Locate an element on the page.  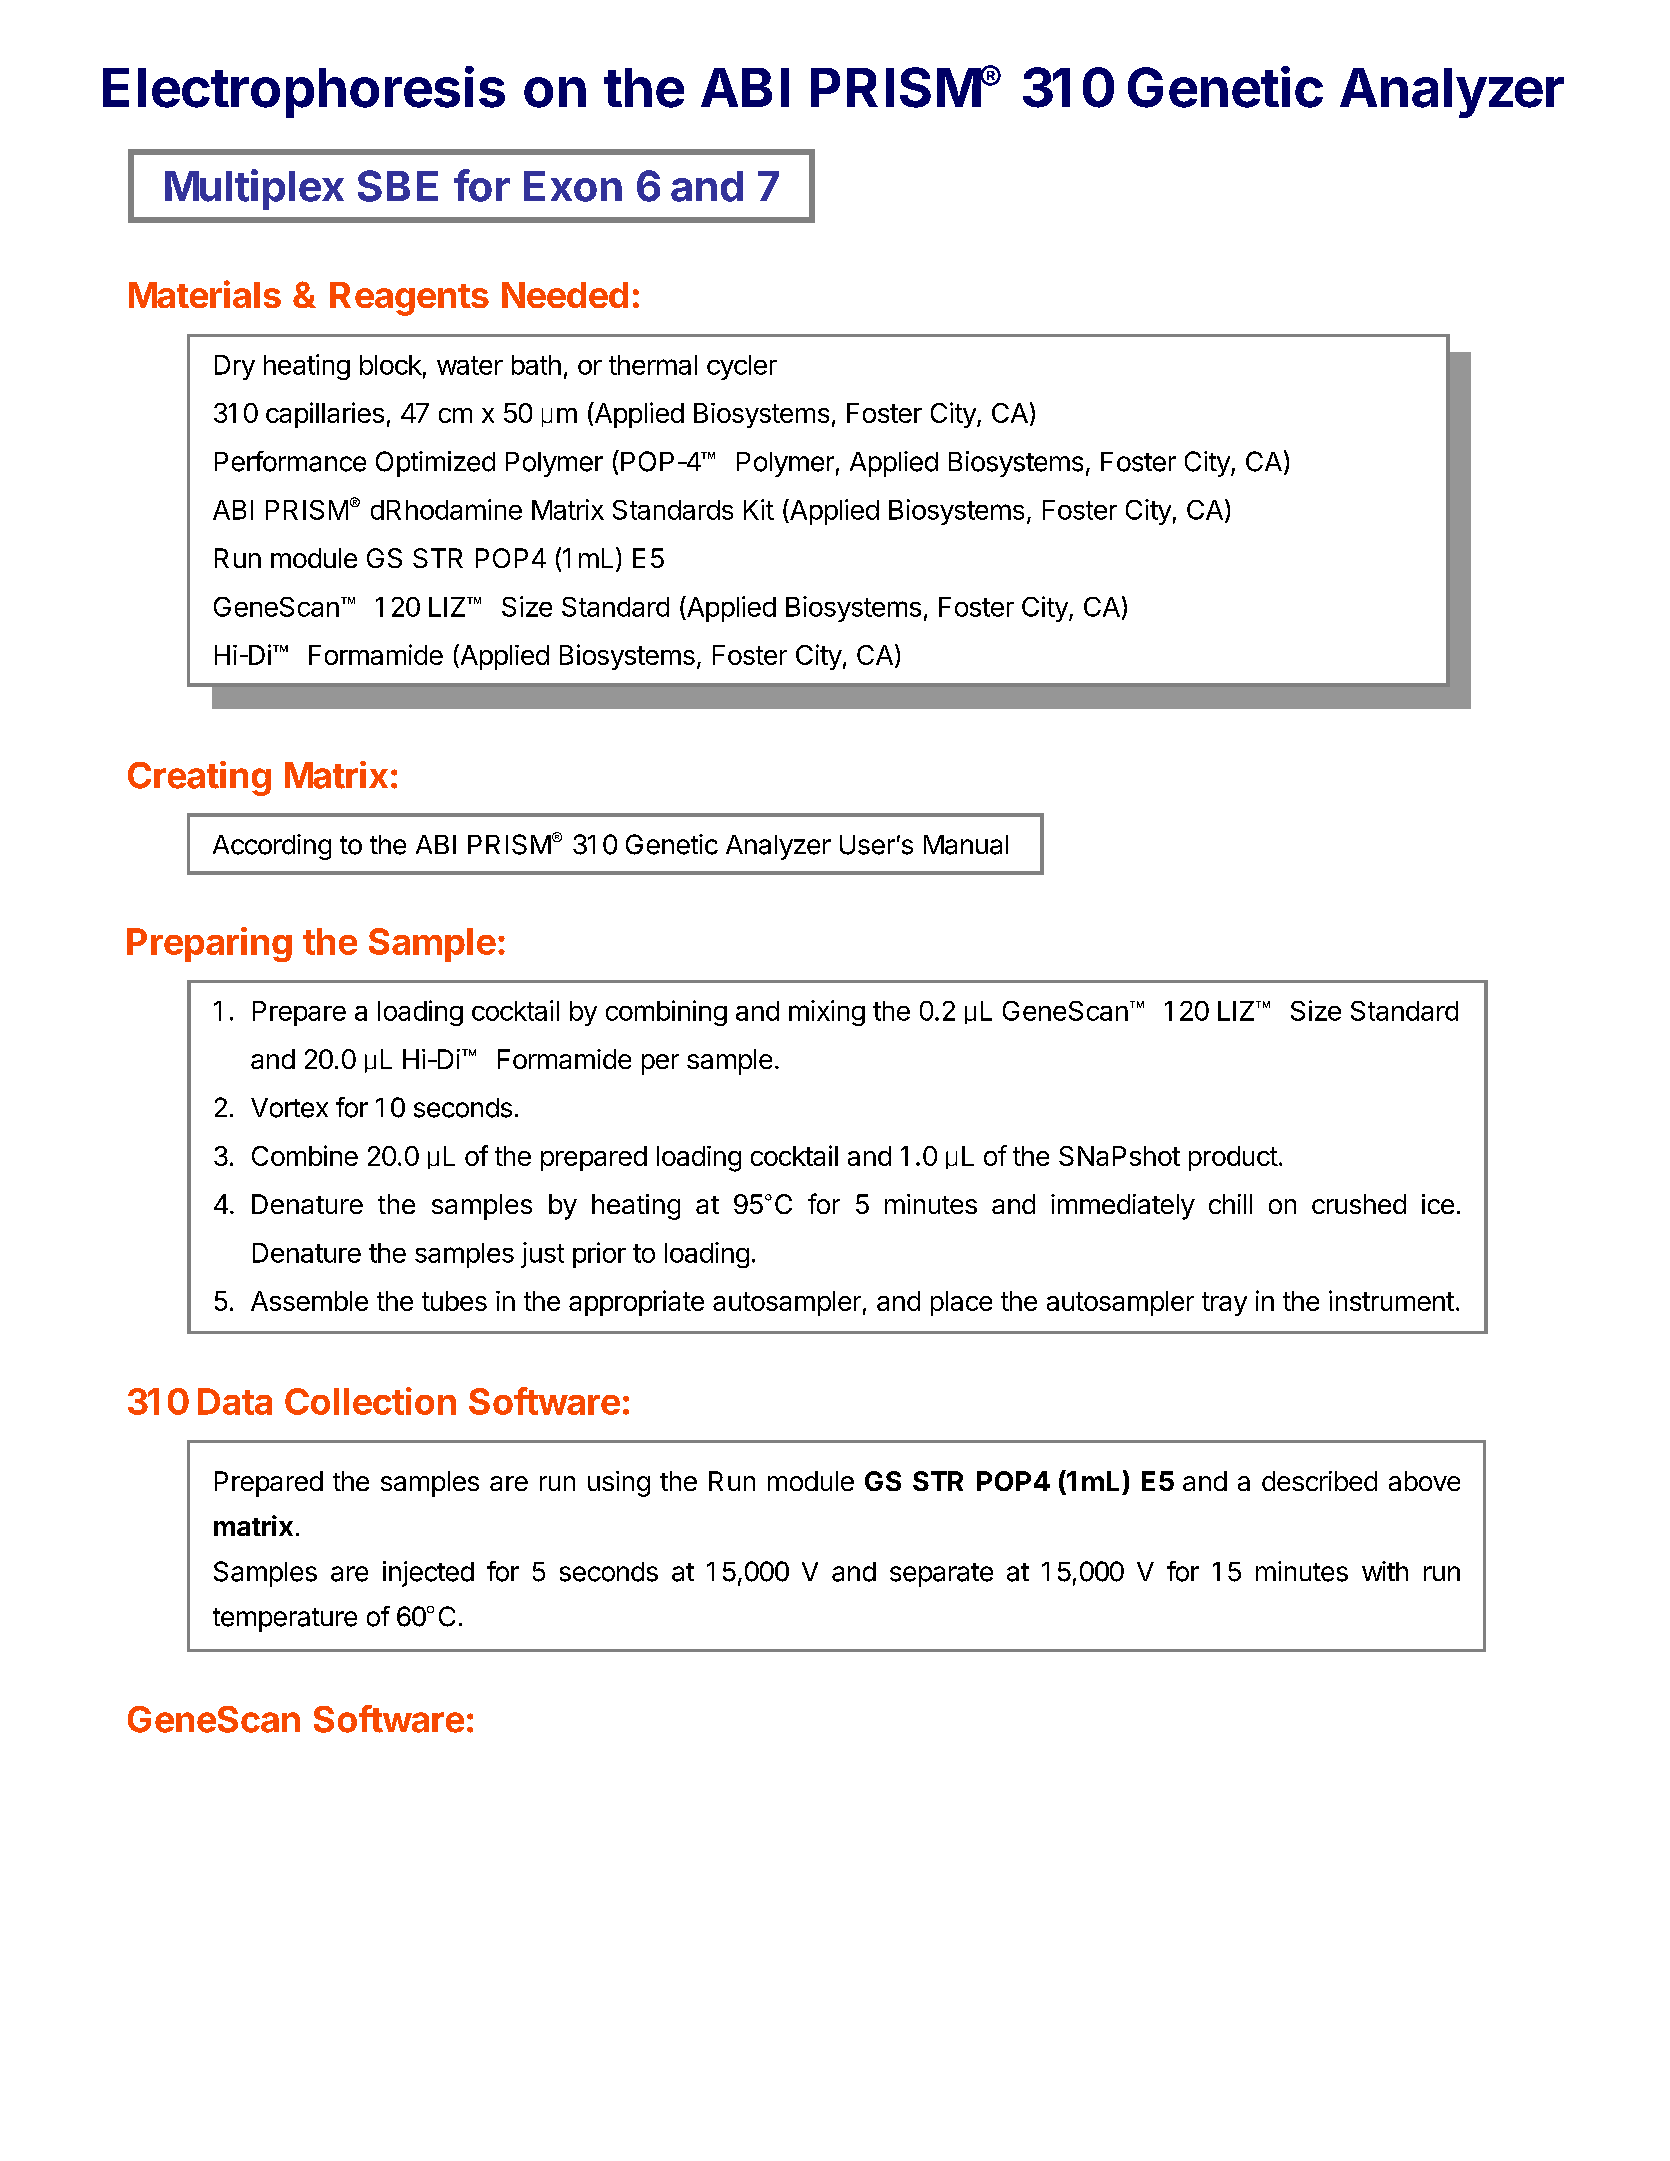
injected is located at coordinates (428, 1574).
